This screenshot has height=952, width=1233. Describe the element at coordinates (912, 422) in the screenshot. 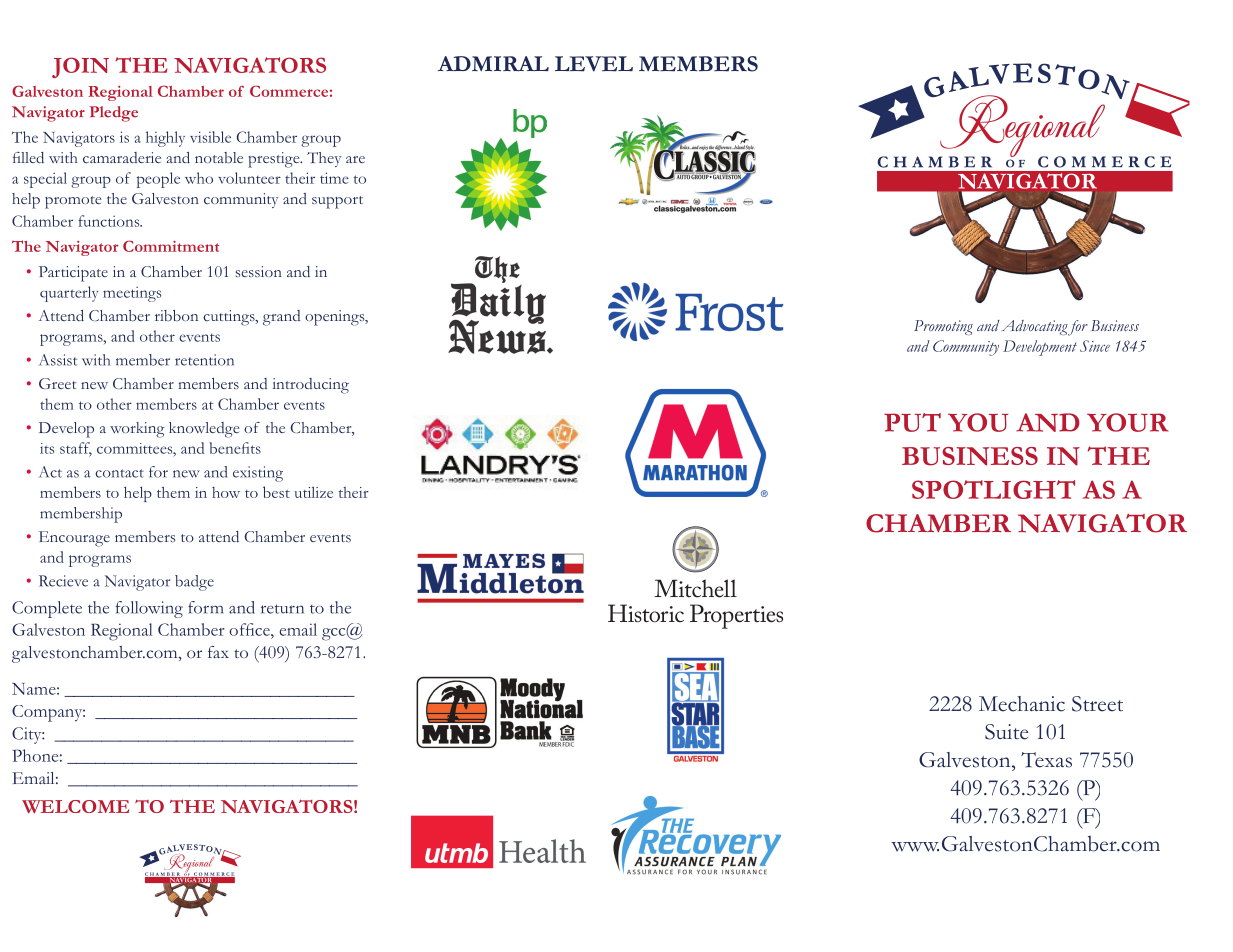

I see `PUT` at that location.
